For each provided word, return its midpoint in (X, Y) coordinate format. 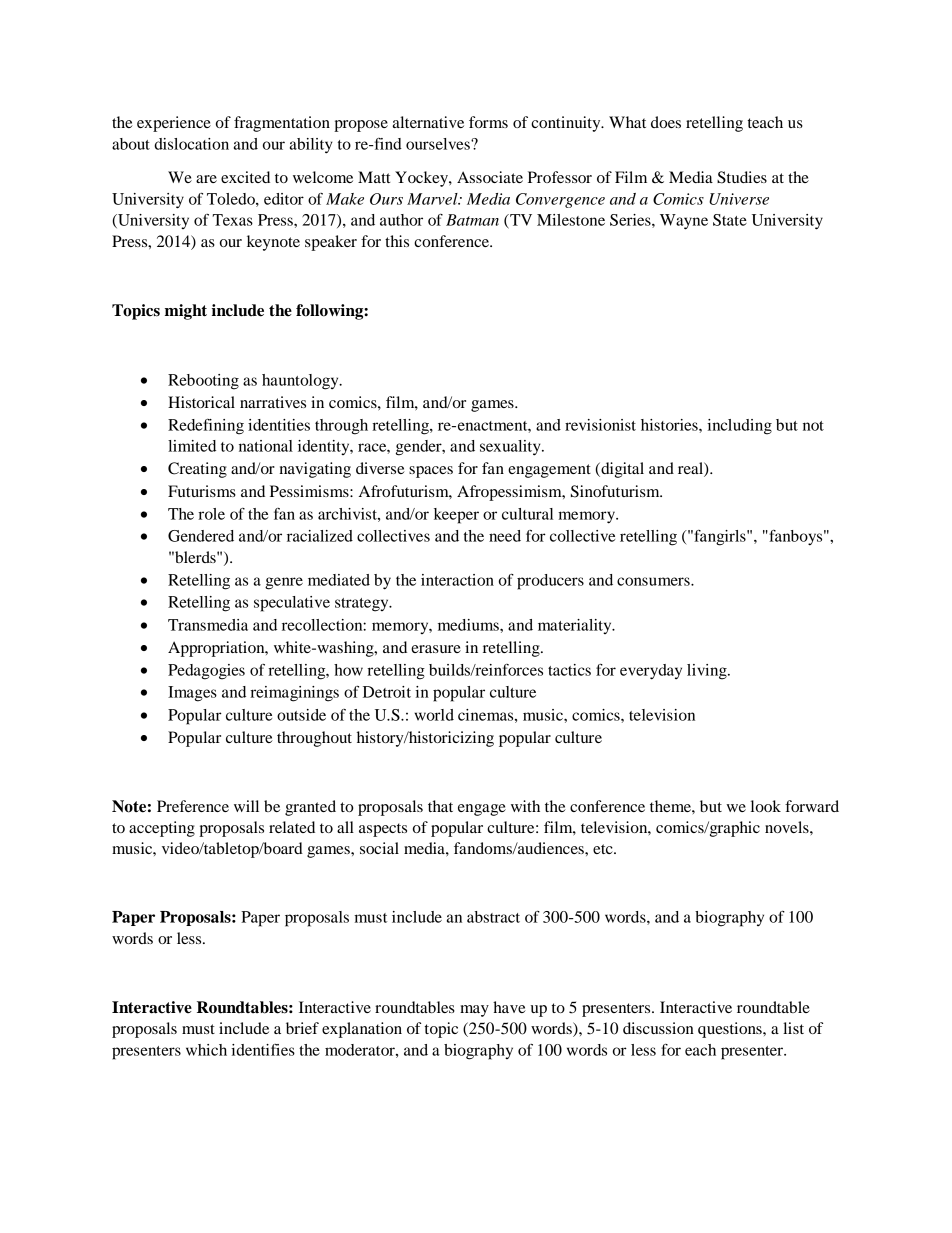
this (397, 241)
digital (621, 470)
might (186, 312)
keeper (456, 516)
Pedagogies (206, 672)
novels (788, 827)
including (739, 427)
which (206, 1050)
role (211, 514)
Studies (742, 177)
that (440, 806)
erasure (436, 649)
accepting (162, 829)
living (708, 672)
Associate (490, 177)
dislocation (191, 144)
